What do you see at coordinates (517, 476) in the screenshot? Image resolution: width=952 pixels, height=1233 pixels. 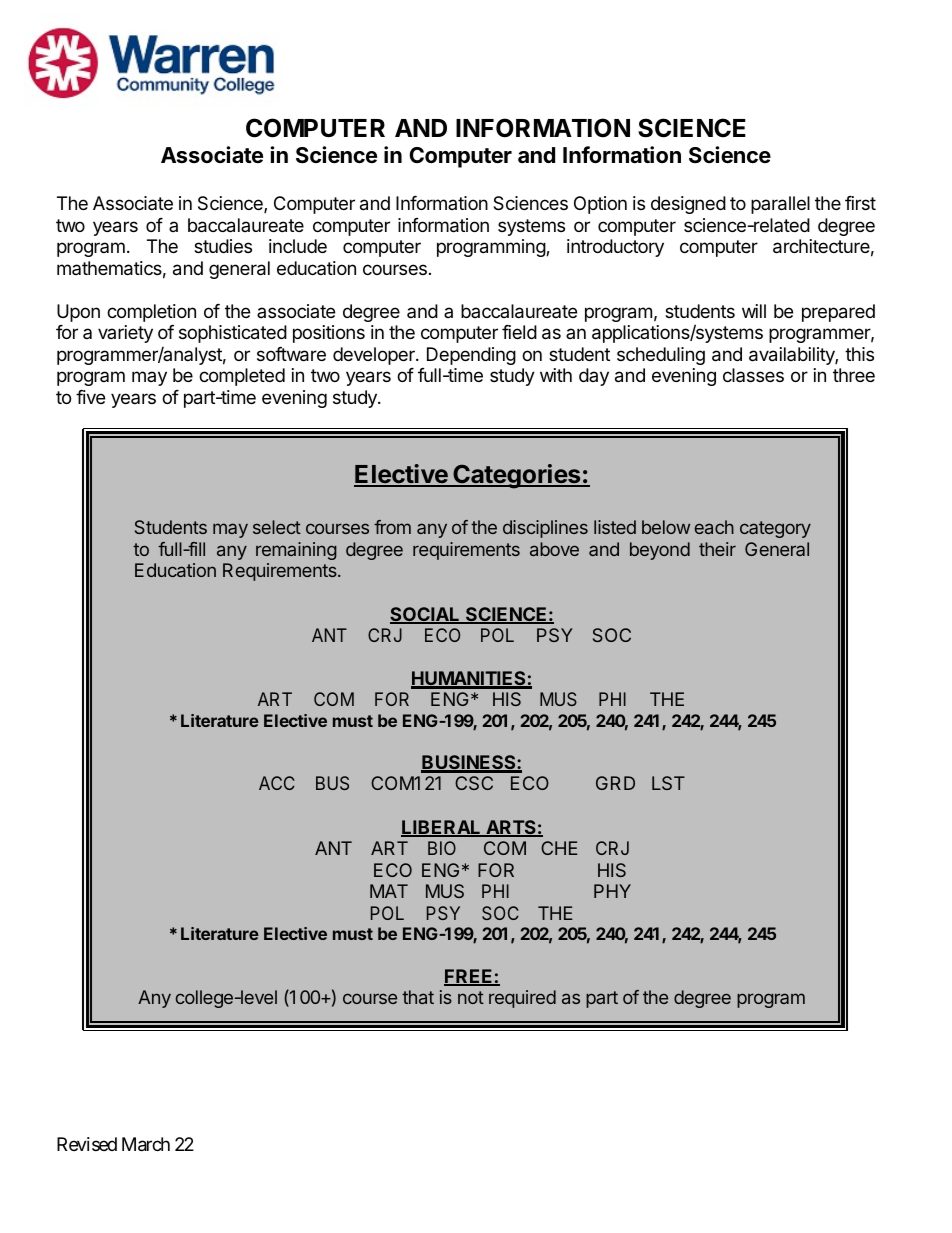 I see `Categories` at bounding box center [517, 476].
